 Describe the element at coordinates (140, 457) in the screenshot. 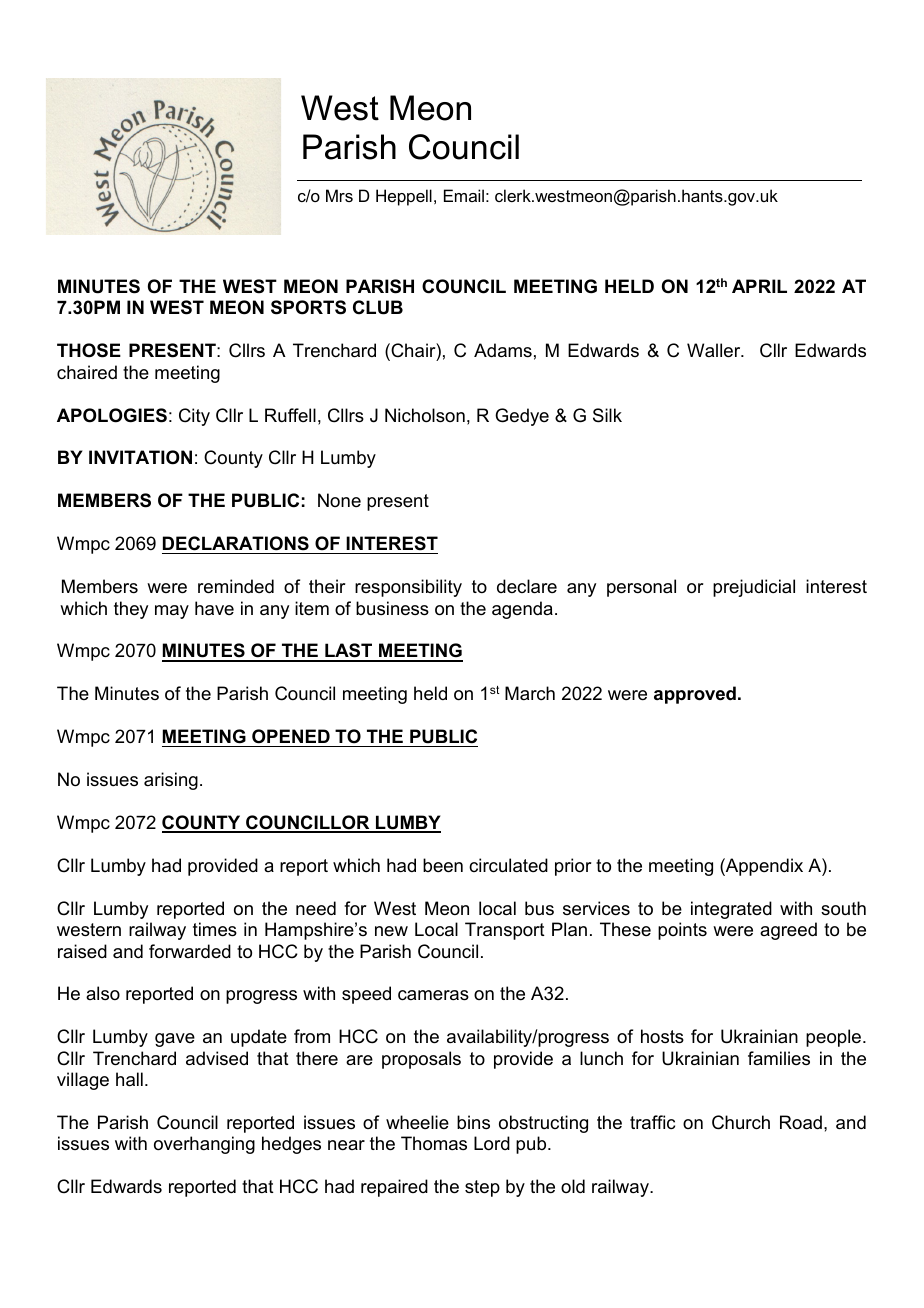

I see `INVITATION` at that location.
